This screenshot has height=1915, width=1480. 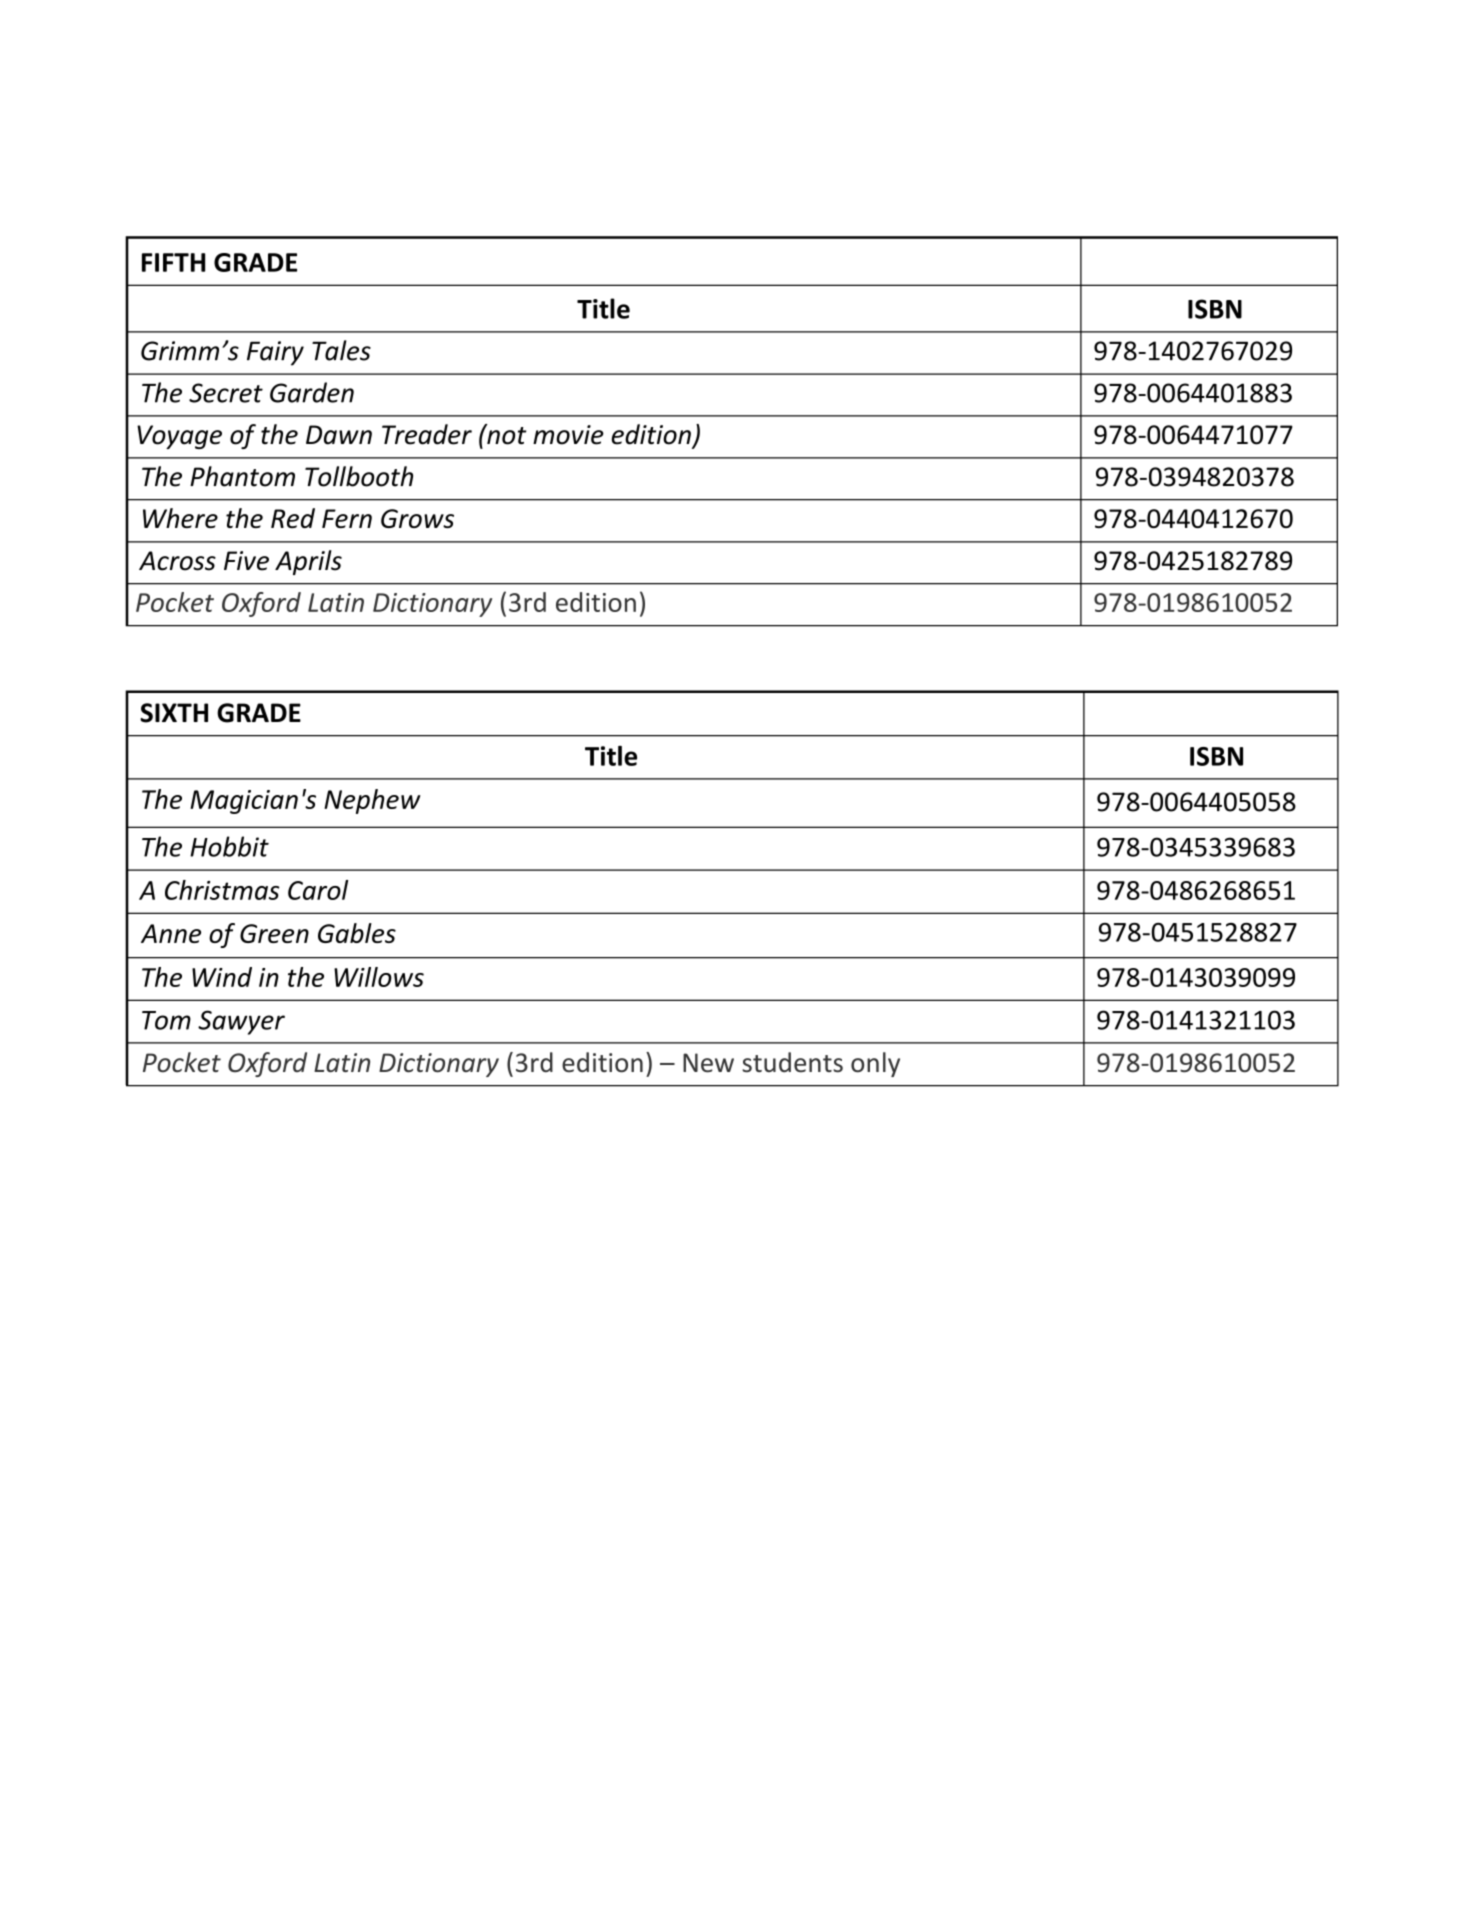 What do you see at coordinates (372, 801) in the screenshot?
I see `Nephew` at bounding box center [372, 801].
